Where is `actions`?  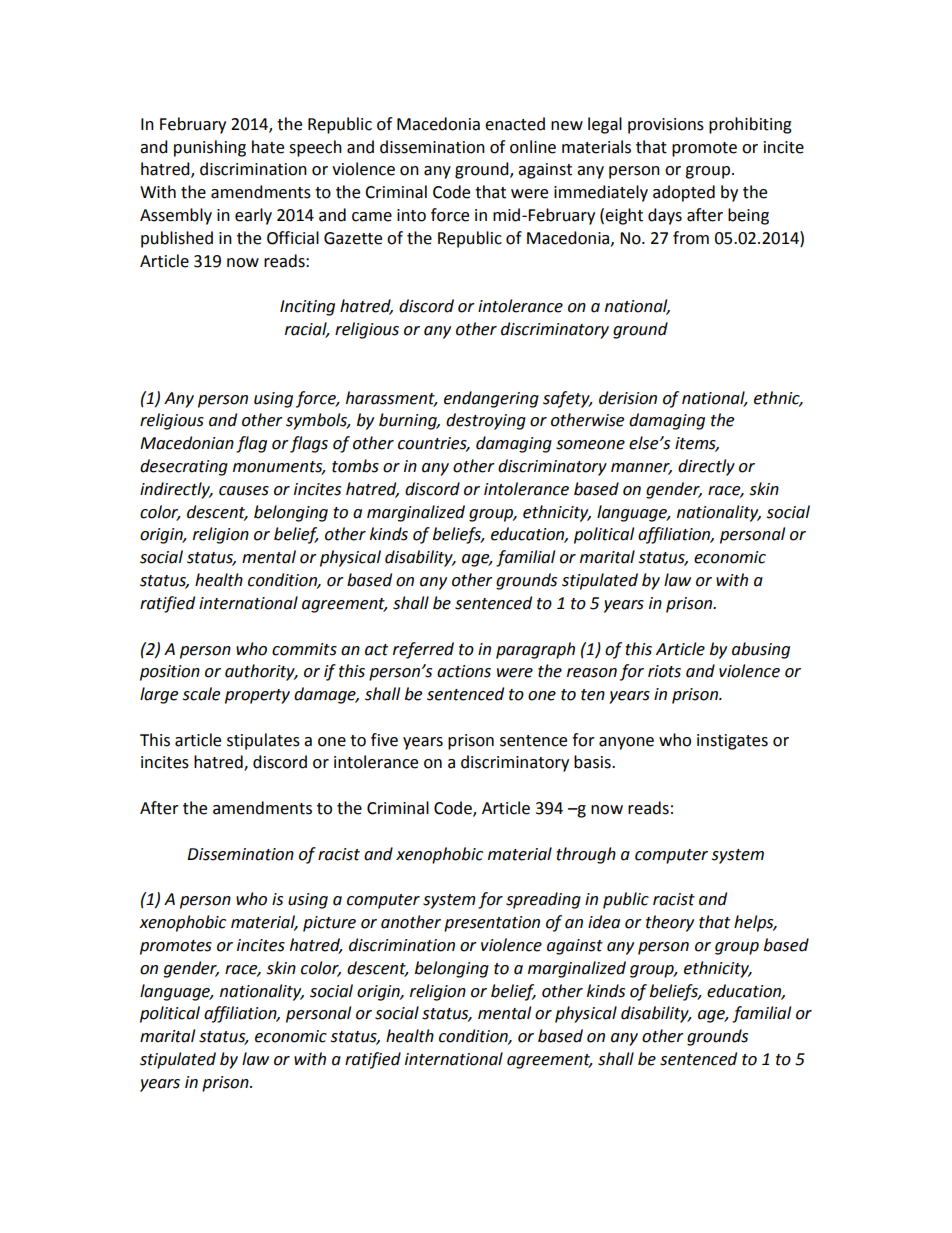 actions is located at coordinates (464, 671).
